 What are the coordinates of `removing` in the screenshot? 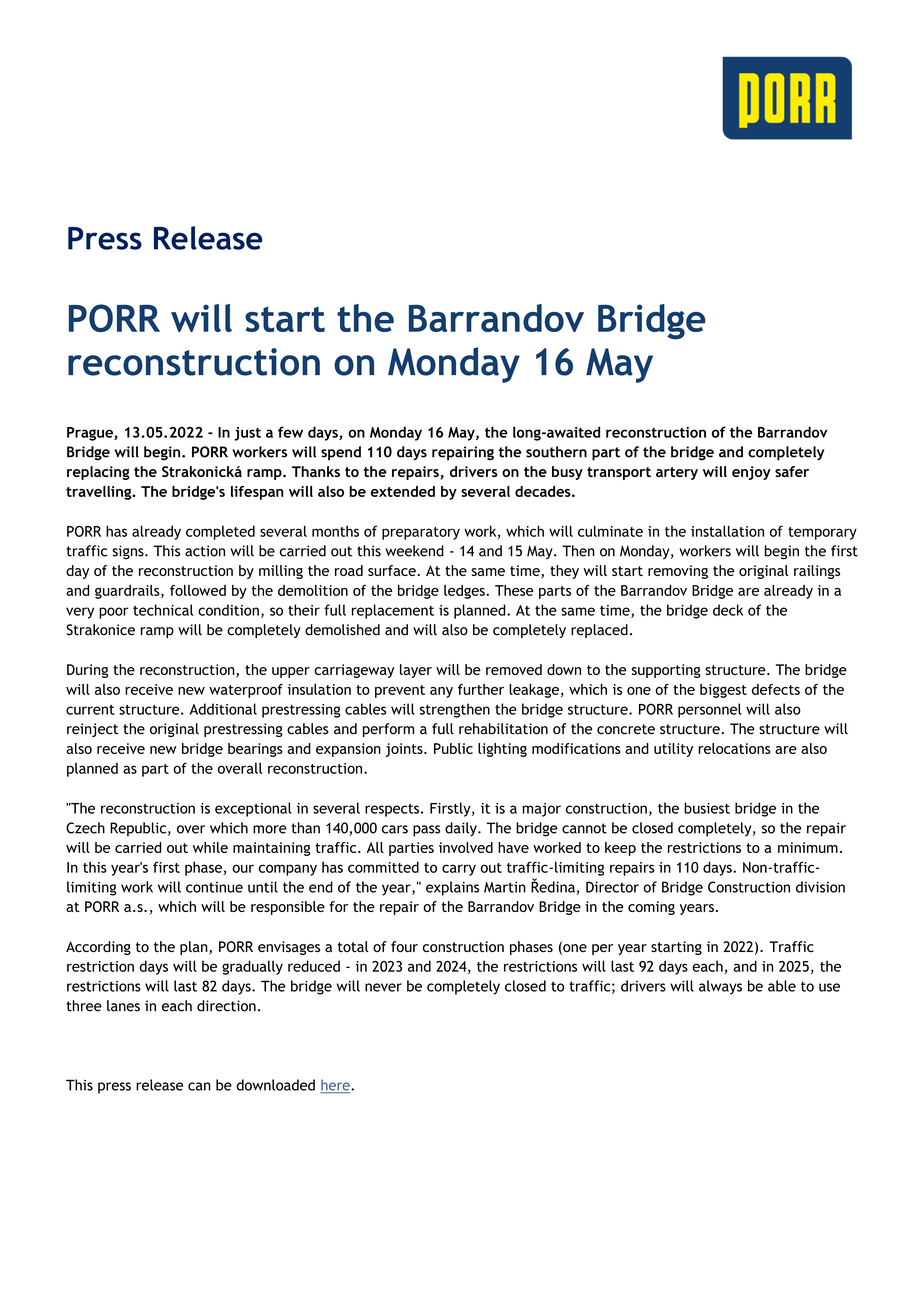 It's located at (678, 572).
